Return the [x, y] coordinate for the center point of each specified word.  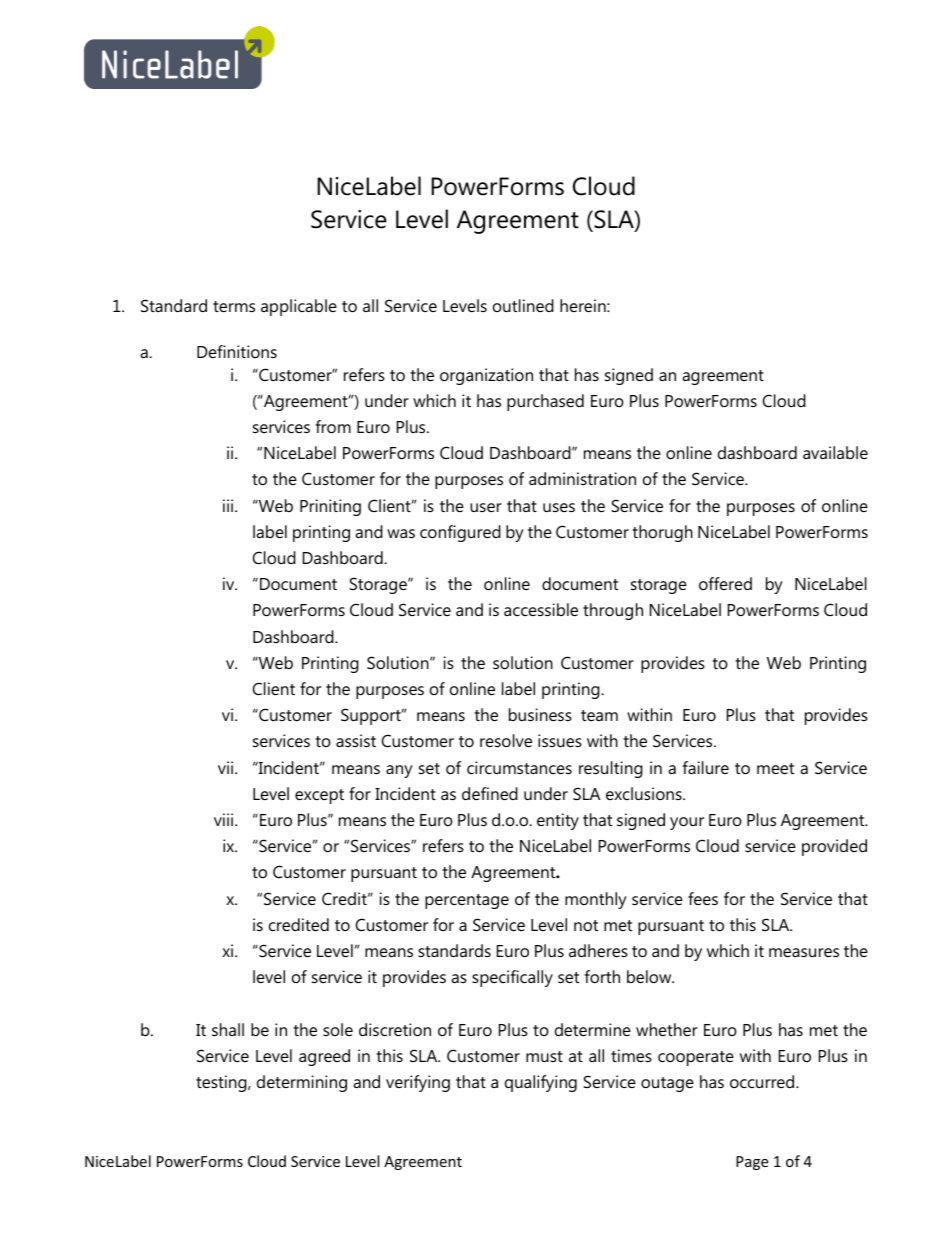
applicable [299, 307]
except [319, 796]
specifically [512, 978]
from [333, 426]
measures [804, 952]
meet [775, 768]
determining [302, 1083]
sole [338, 1029]
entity [558, 821]
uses [559, 507]
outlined [523, 305]
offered [725, 583]
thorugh [662, 533]
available [835, 452]
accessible [541, 609]
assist [356, 740]
